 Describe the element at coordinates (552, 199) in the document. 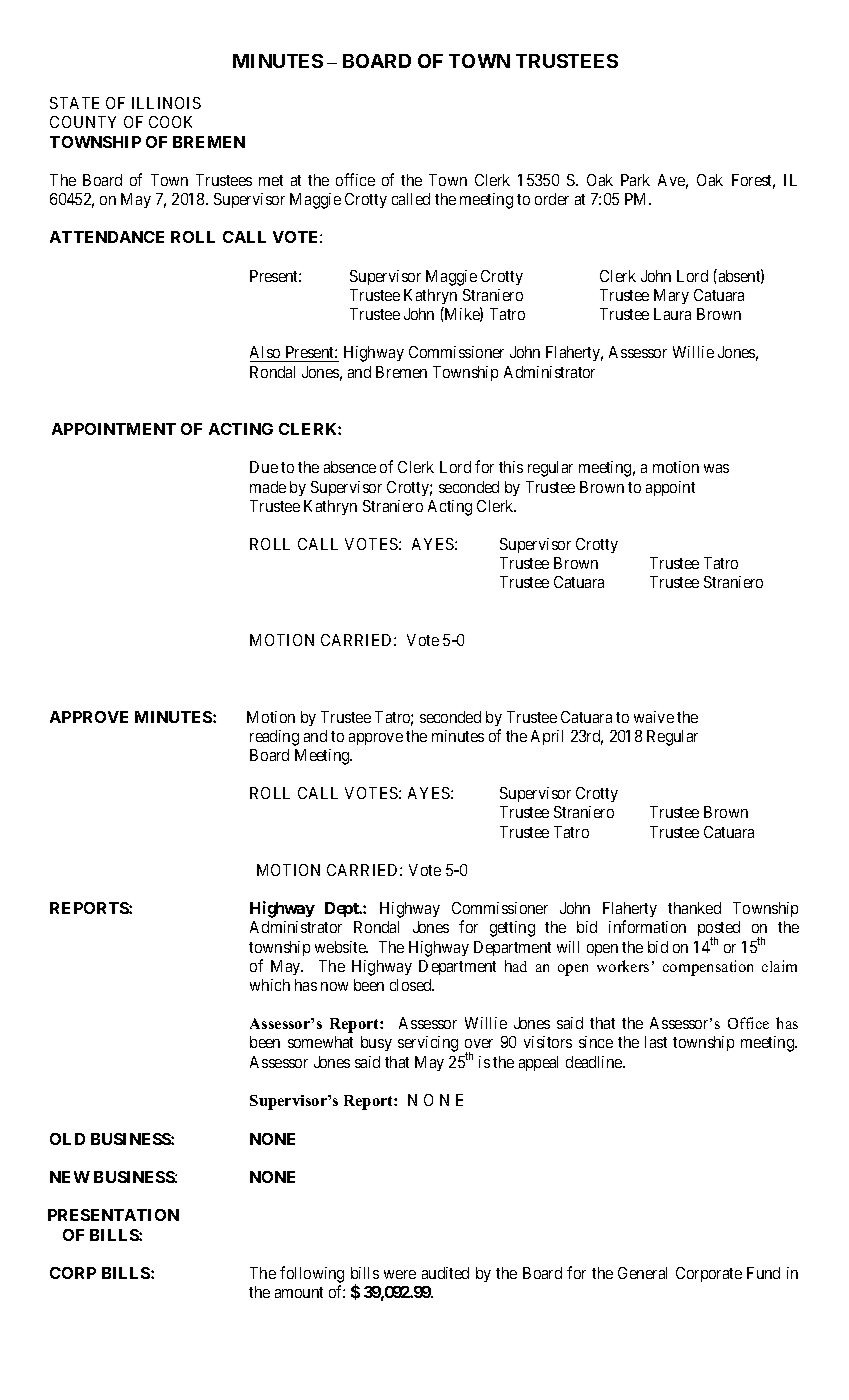

I see `order` at that location.
